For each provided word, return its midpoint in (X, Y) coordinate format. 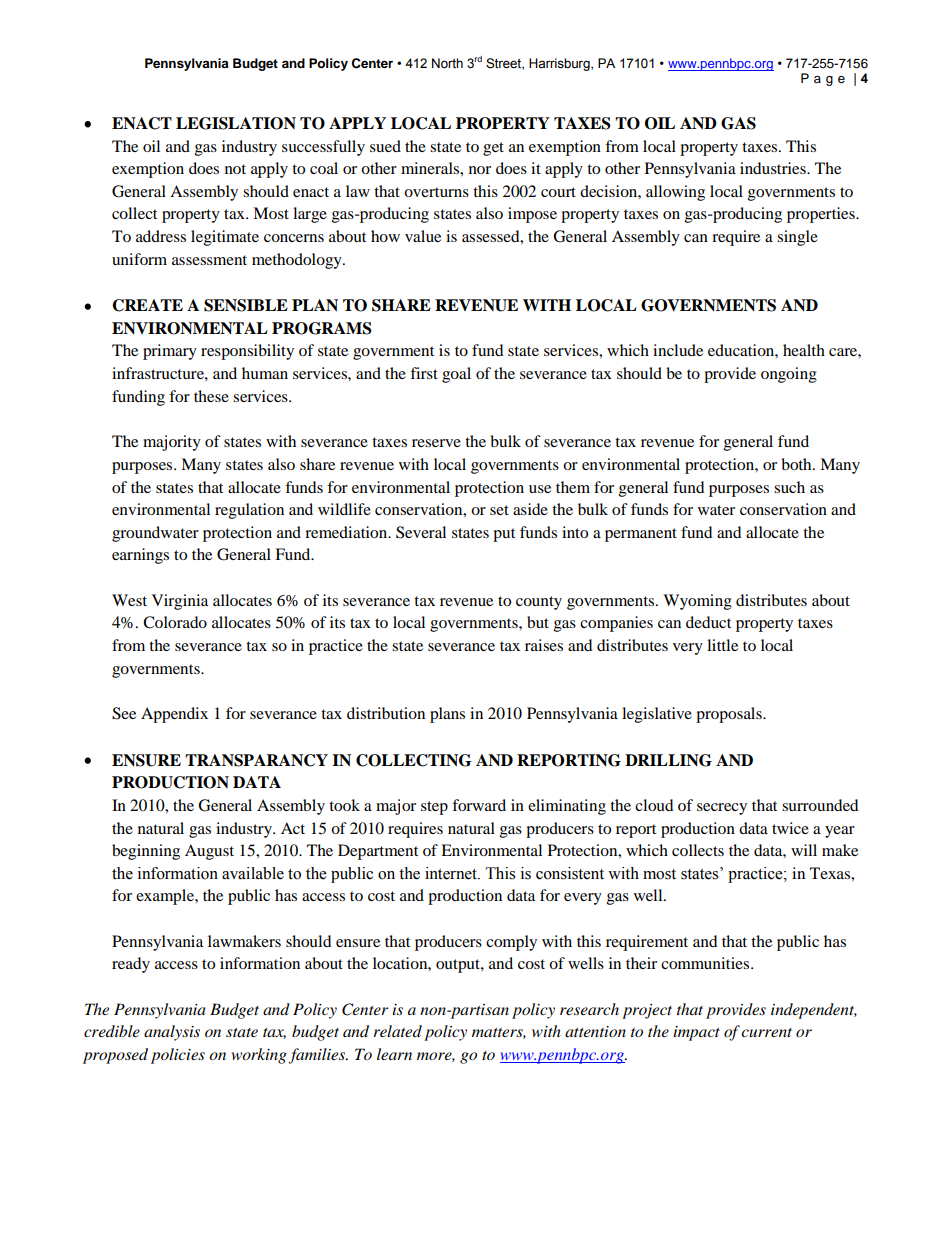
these (211, 396)
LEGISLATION (236, 123)
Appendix (174, 715)
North (447, 63)
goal (456, 375)
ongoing (789, 375)
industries (774, 168)
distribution (386, 713)
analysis (172, 1033)
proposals (730, 715)
